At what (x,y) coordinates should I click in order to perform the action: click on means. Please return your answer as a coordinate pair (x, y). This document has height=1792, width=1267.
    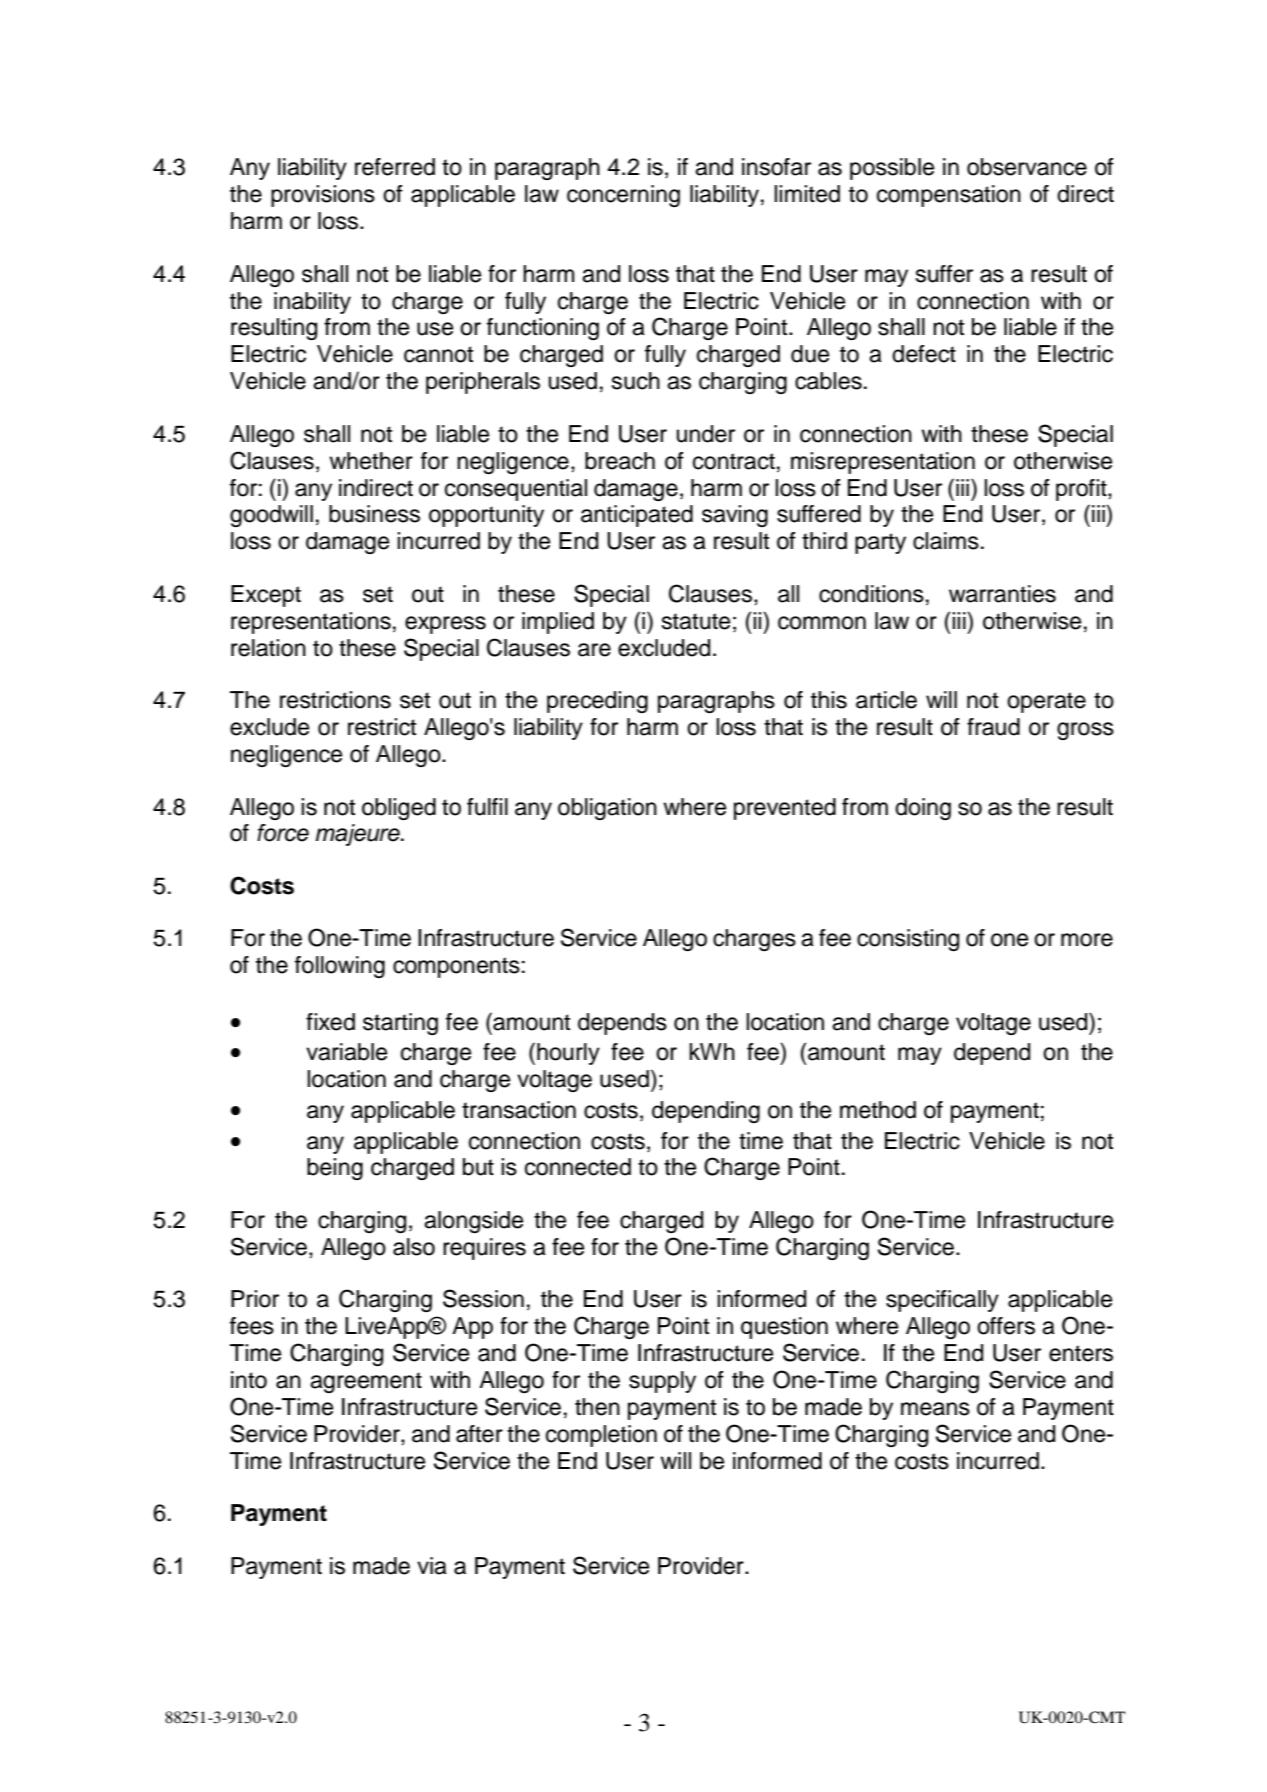
    Looking at the image, I should click on (935, 1409).
